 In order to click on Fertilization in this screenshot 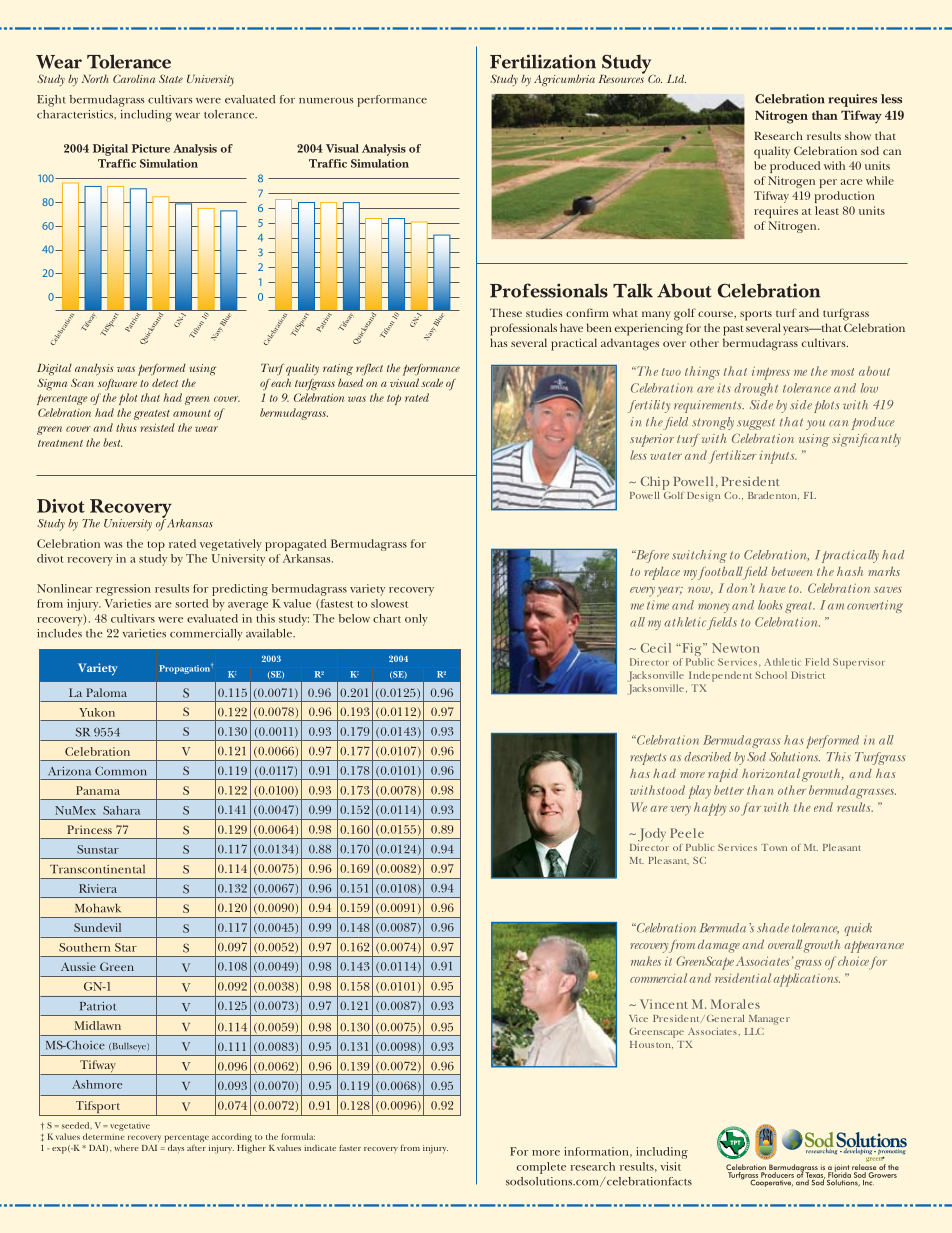, I will do `click(543, 61)`.
